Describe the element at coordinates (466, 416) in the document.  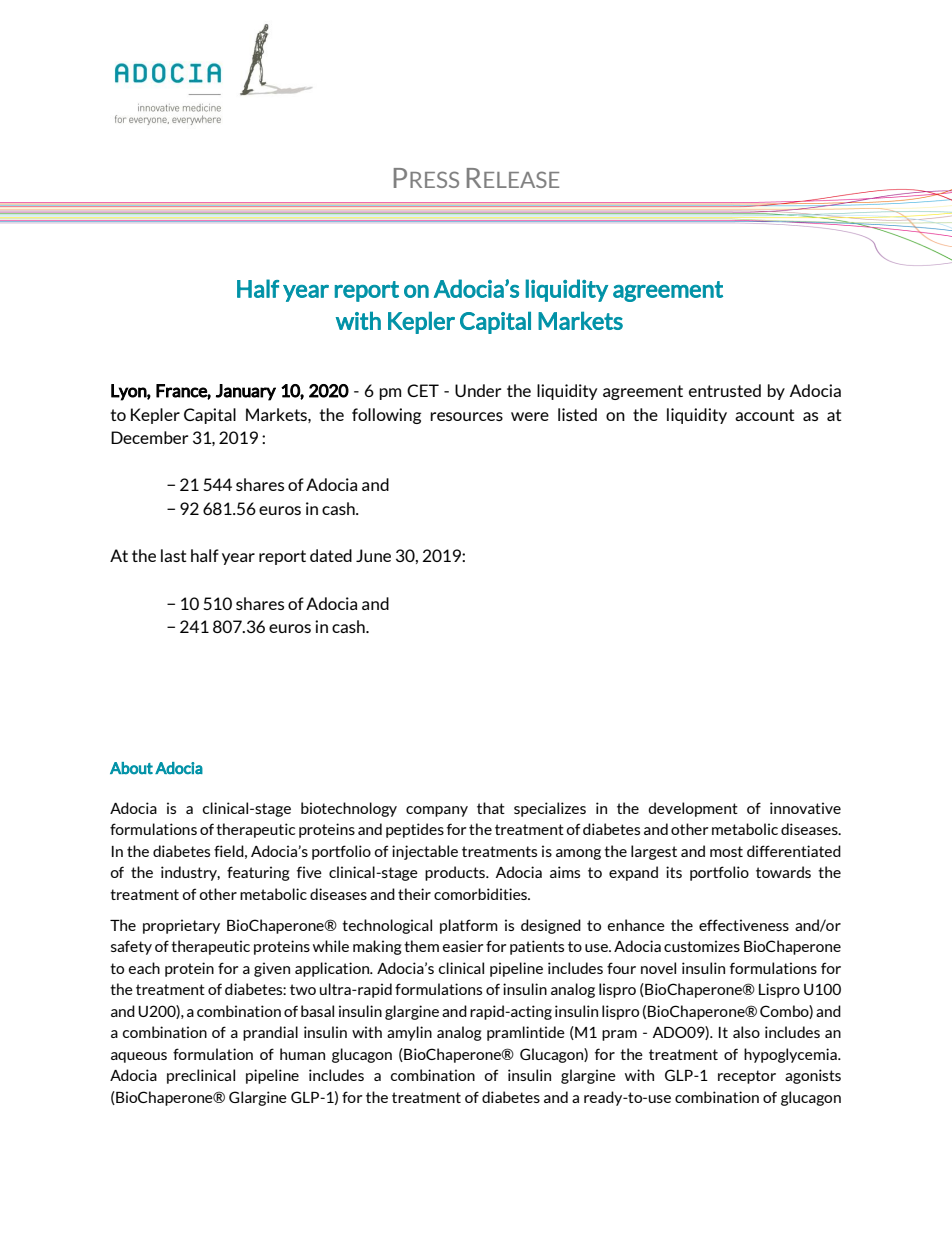
I see `resources` at that location.
